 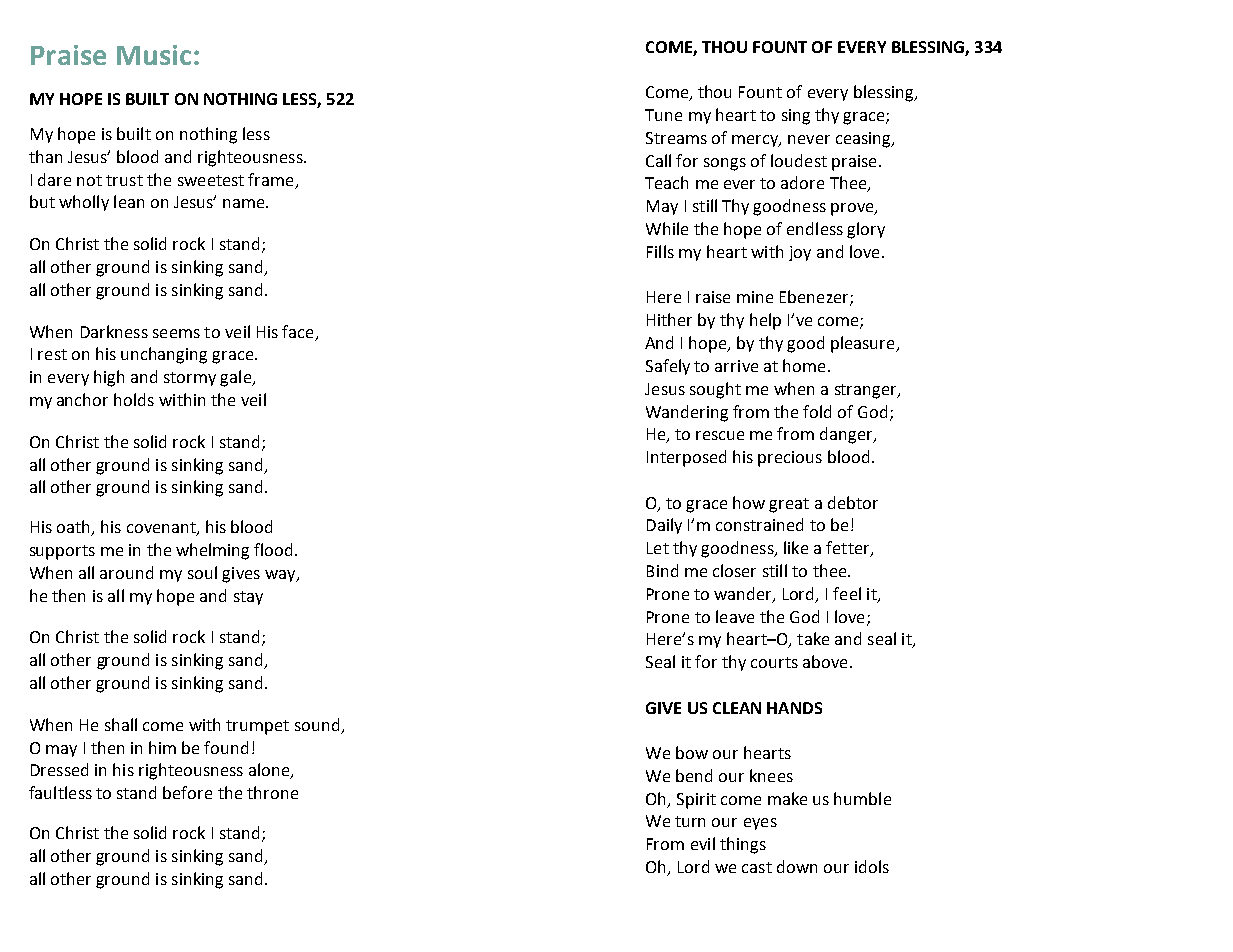 I want to click on Streams, so click(x=676, y=138).
